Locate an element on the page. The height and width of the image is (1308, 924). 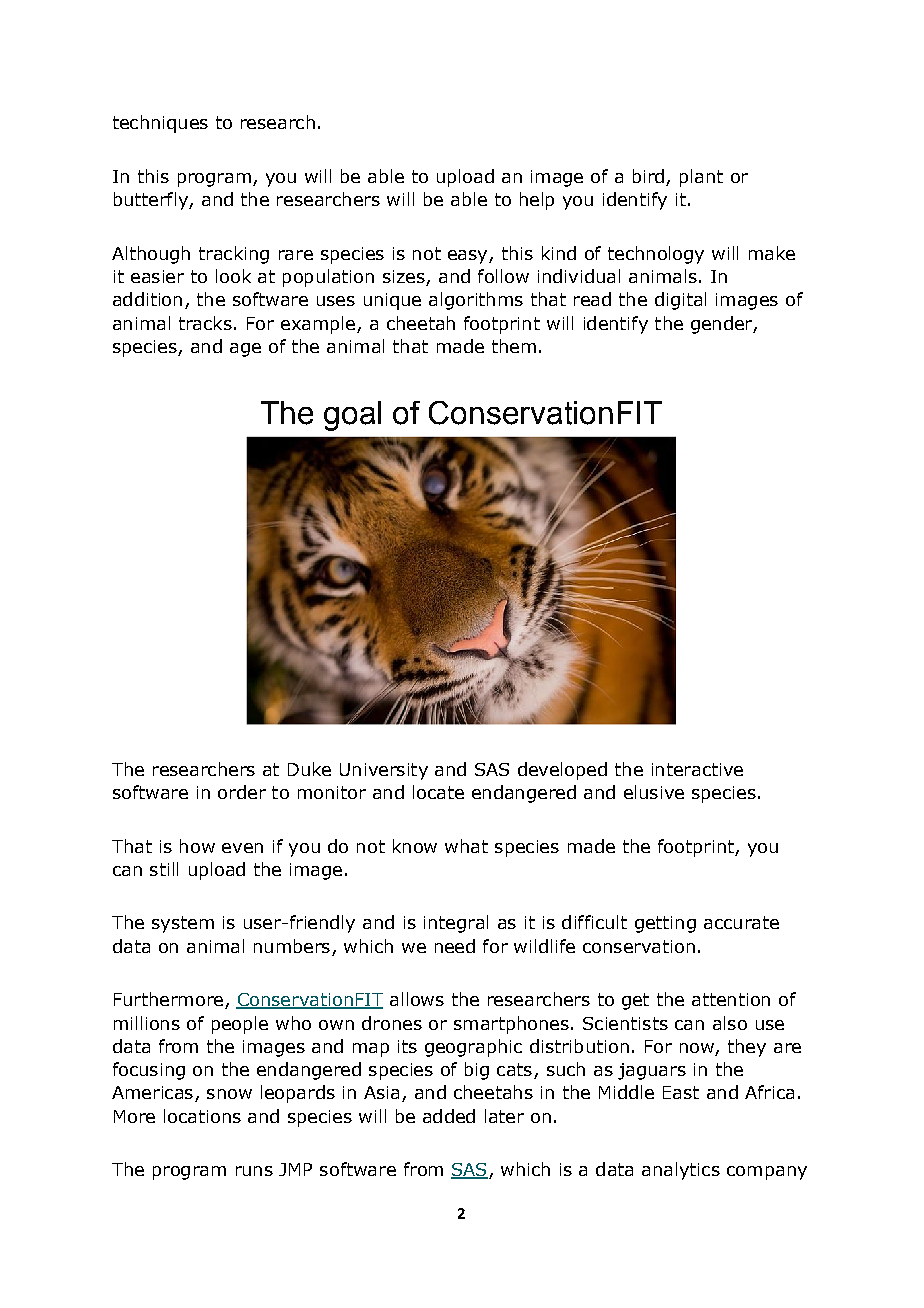
integral is located at coordinates (456, 924).
